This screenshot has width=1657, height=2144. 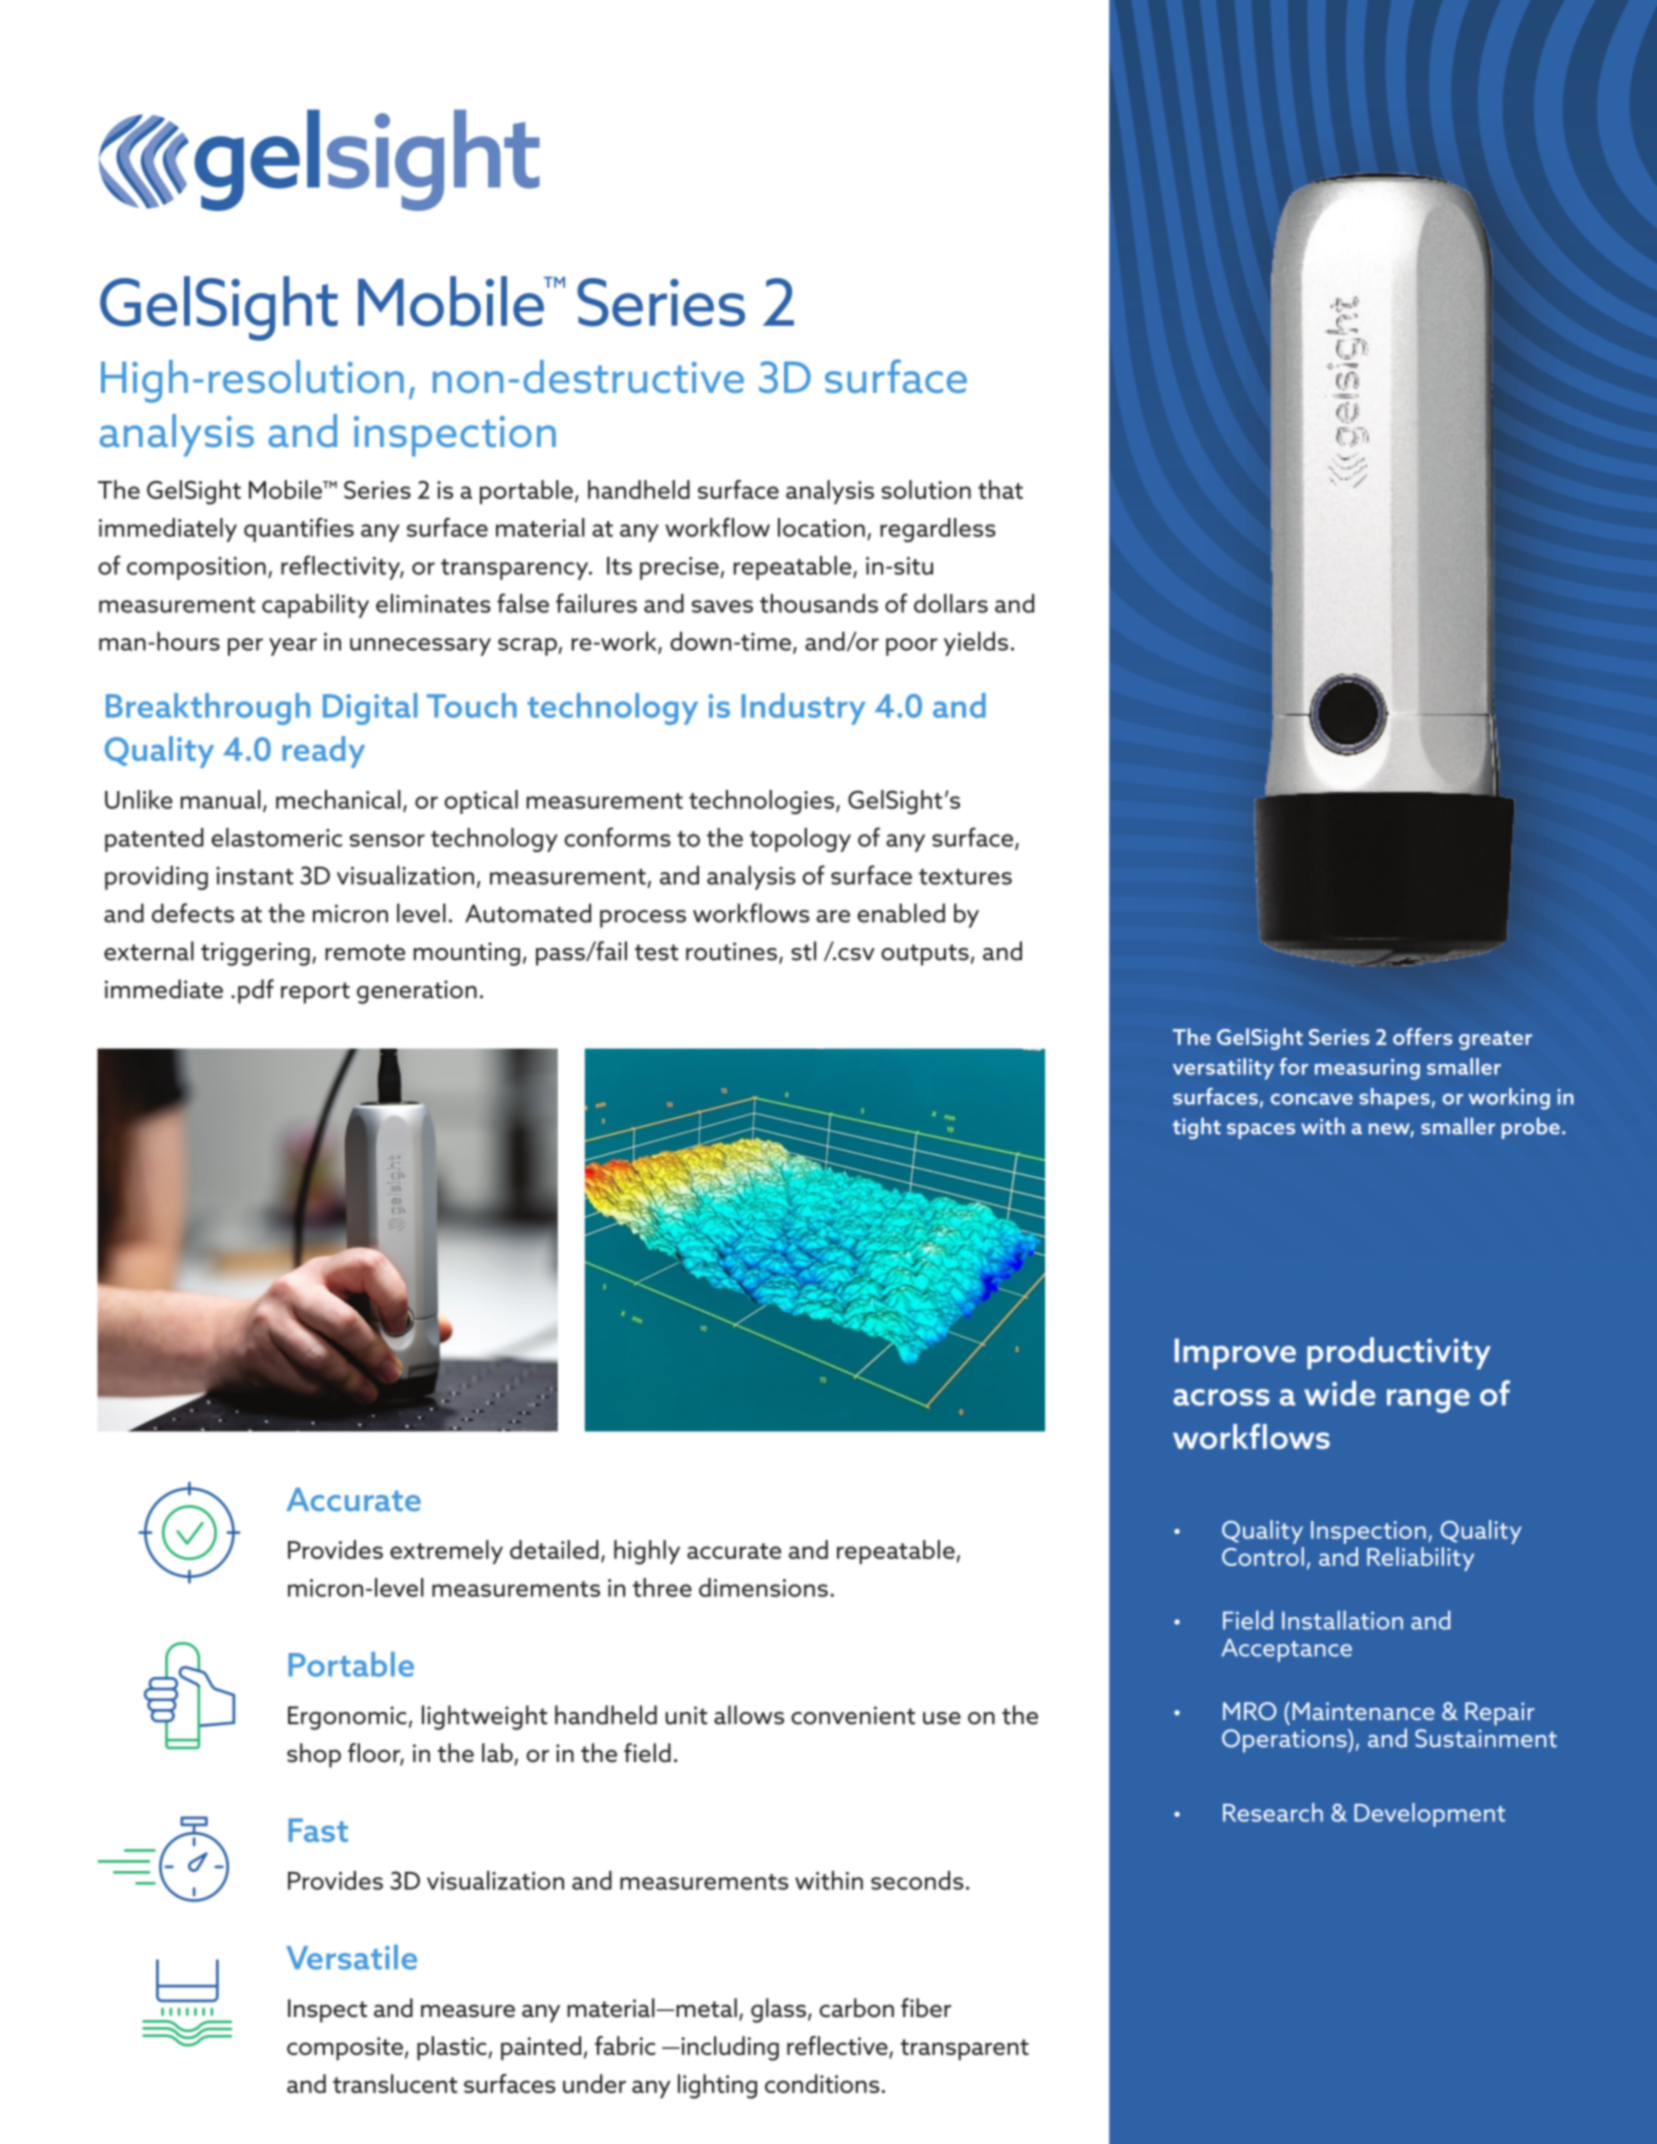 What do you see at coordinates (446, 1552) in the screenshot?
I see `extremely` at bounding box center [446, 1552].
